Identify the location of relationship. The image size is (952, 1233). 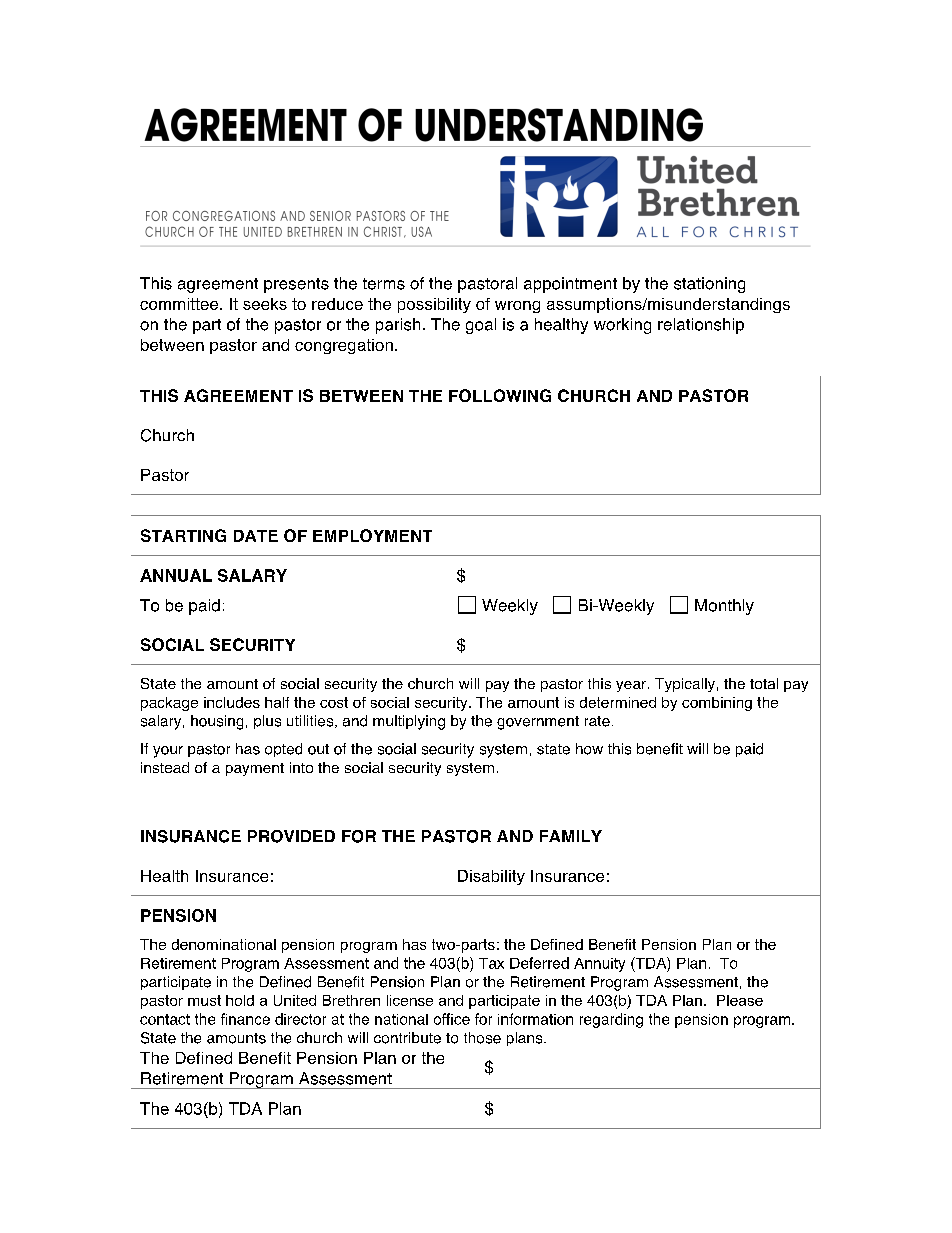
(701, 326).
